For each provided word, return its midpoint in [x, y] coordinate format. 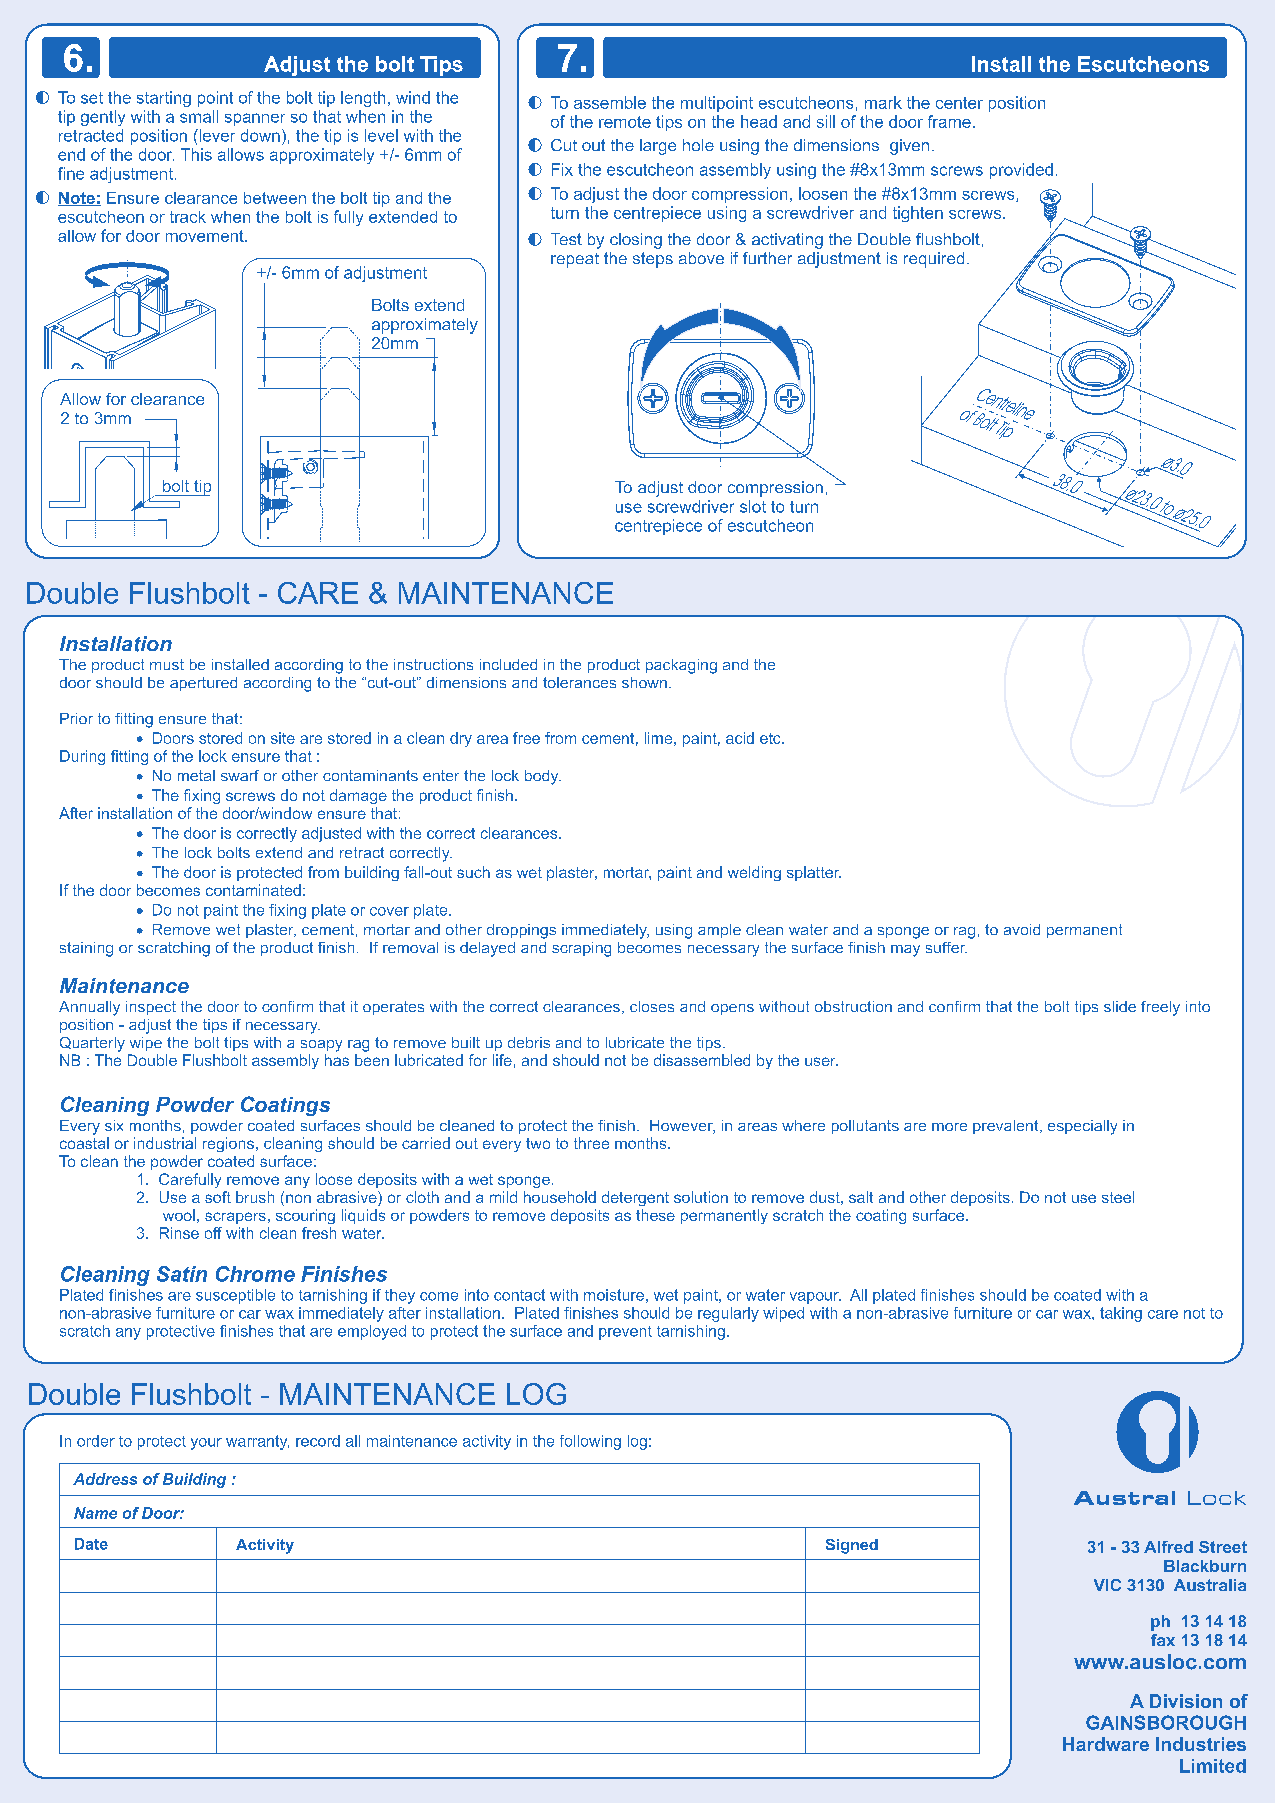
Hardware [1106, 1744]
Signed [852, 1546]
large [658, 147]
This [196, 154]
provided [1021, 171]
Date [91, 1544]
